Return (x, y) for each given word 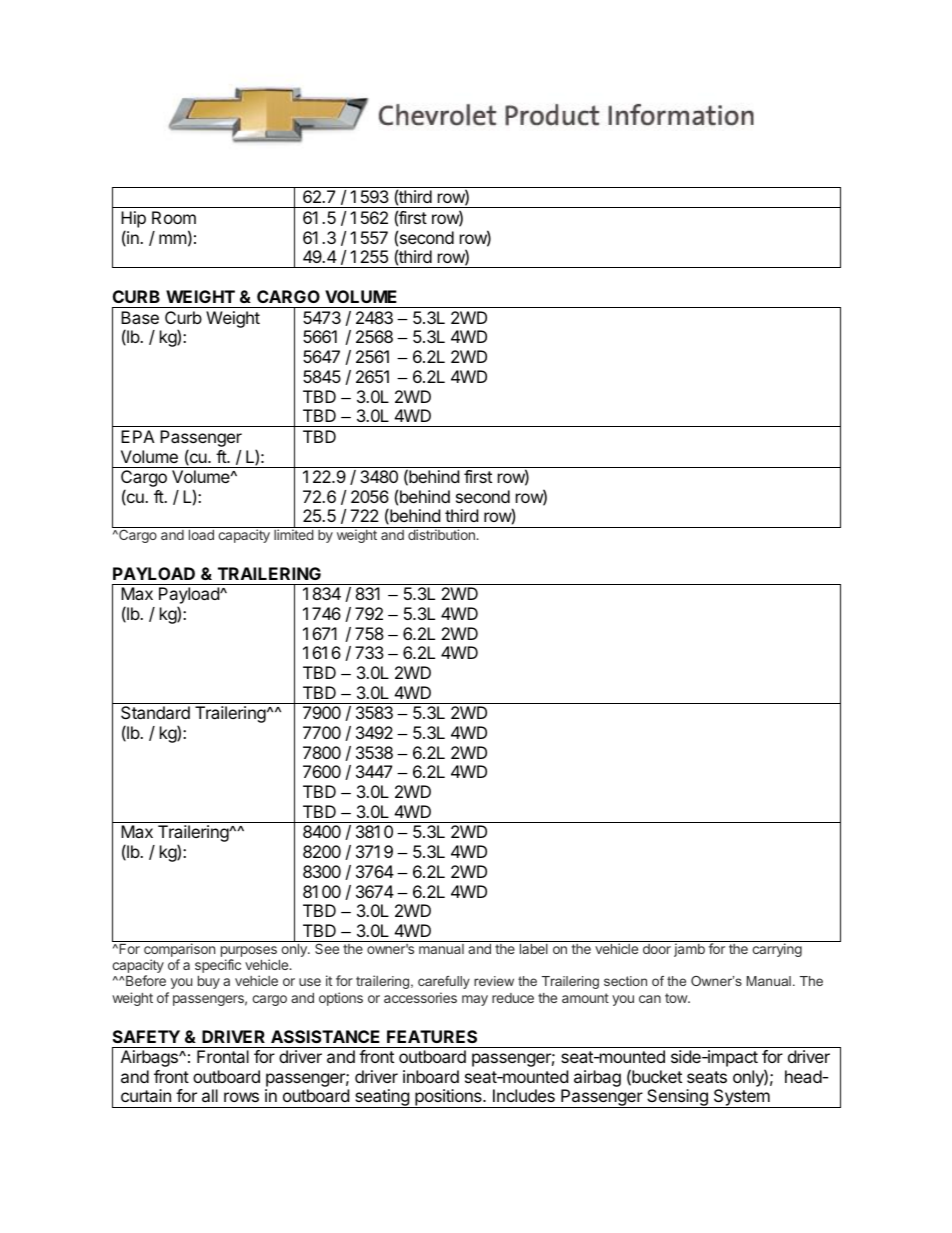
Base (140, 317)
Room (174, 217)
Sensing (677, 1098)
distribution (442, 534)
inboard (431, 1076)
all (210, 1095)
